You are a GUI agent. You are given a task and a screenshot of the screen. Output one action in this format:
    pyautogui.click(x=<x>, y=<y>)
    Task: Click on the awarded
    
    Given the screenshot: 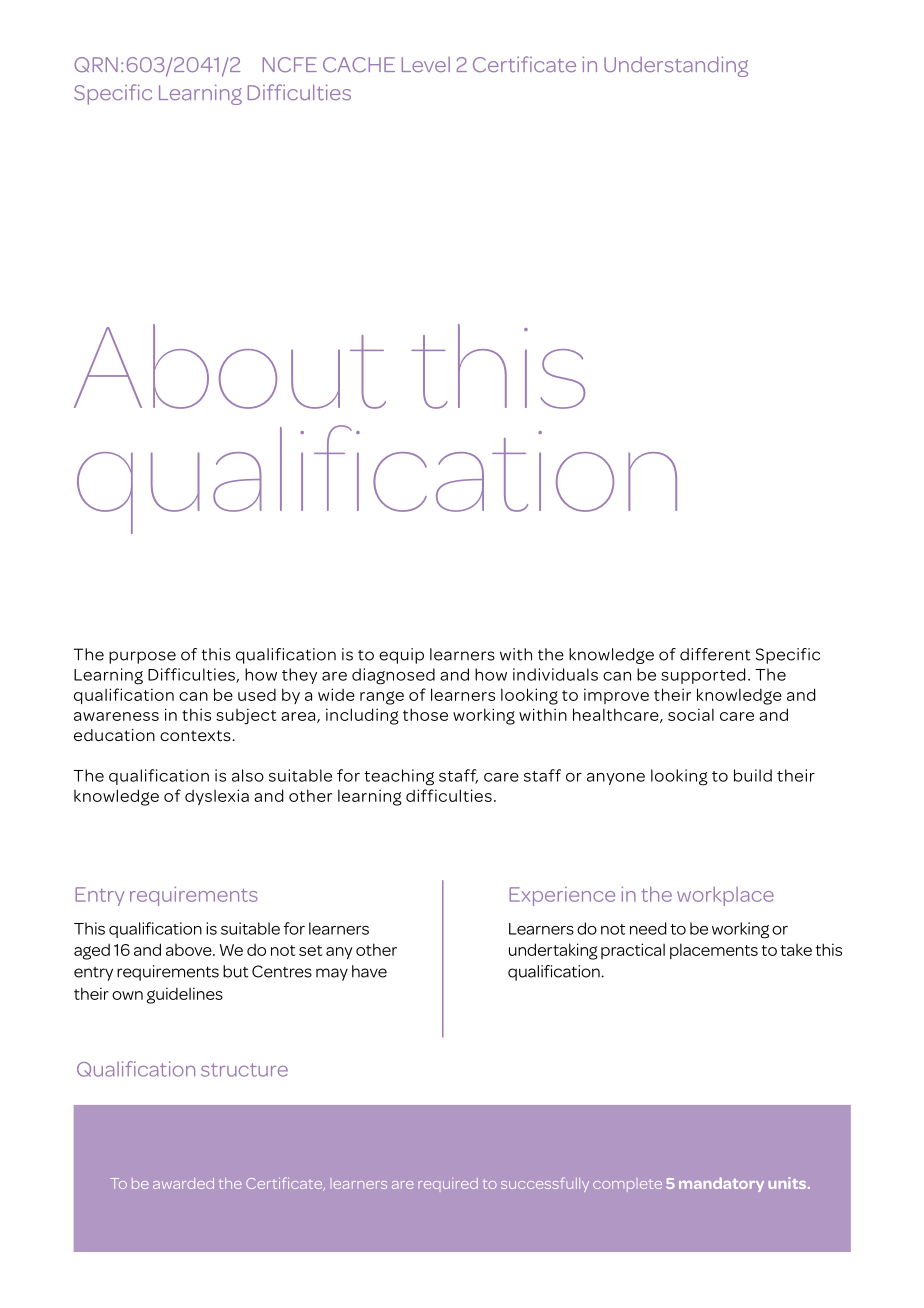 What is the action you would take?
    pyautogui.click(x=183, y=1183)
